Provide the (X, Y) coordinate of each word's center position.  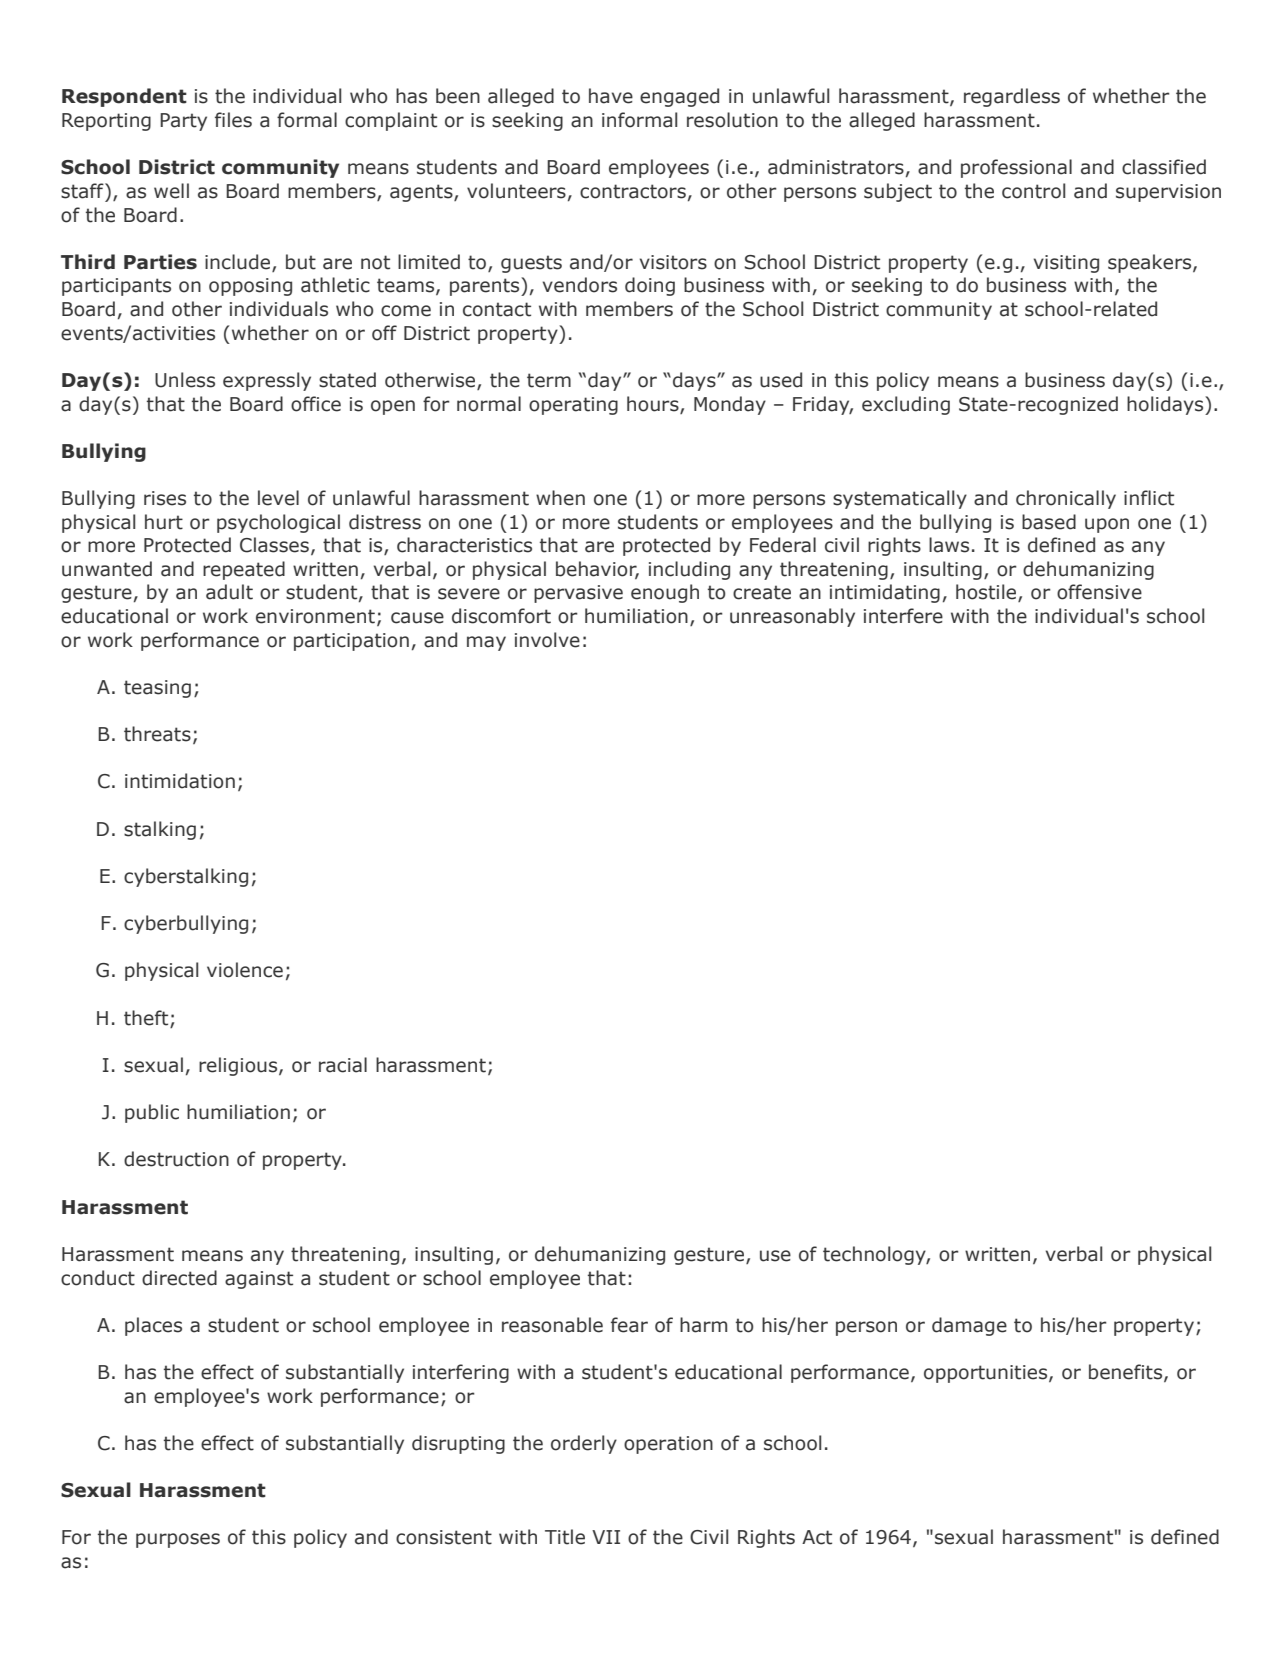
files (233, 120)
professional (1016, 168)
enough (665, 593)
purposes (178, 1540)
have (611, 96)
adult (229, 592)
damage (969, 1326)
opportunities (987, 1374)
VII (606, 1537)
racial (343, 1065)
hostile (987, 593)
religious (239, 1066)
